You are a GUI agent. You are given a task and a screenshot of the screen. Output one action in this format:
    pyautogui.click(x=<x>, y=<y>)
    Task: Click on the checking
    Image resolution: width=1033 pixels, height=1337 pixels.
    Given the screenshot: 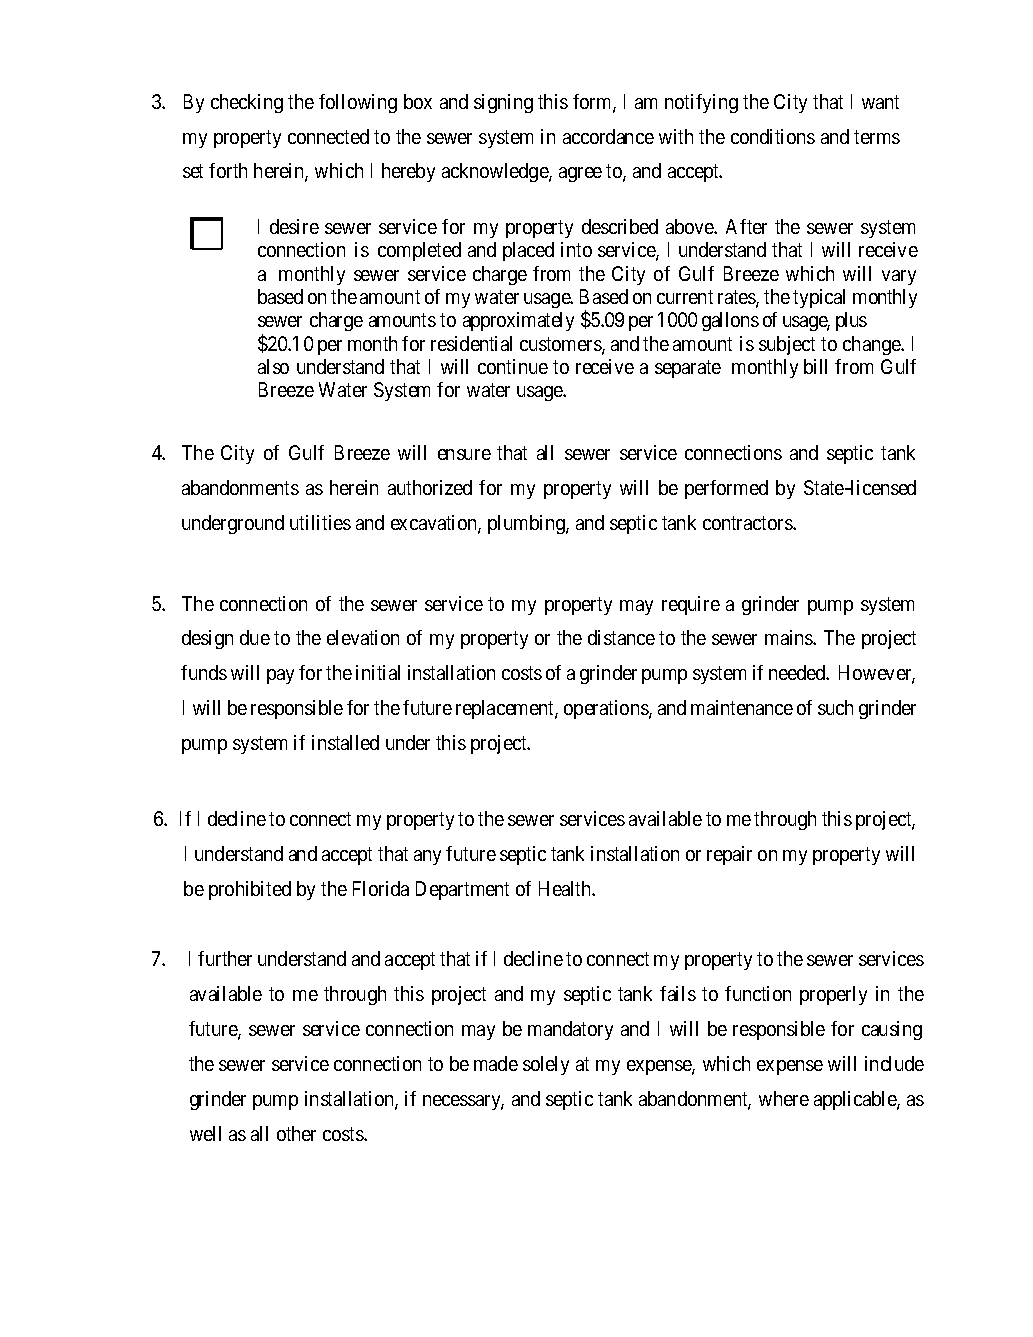 What is the action you would take?
    pyautogui.click(x=247, y=103)
